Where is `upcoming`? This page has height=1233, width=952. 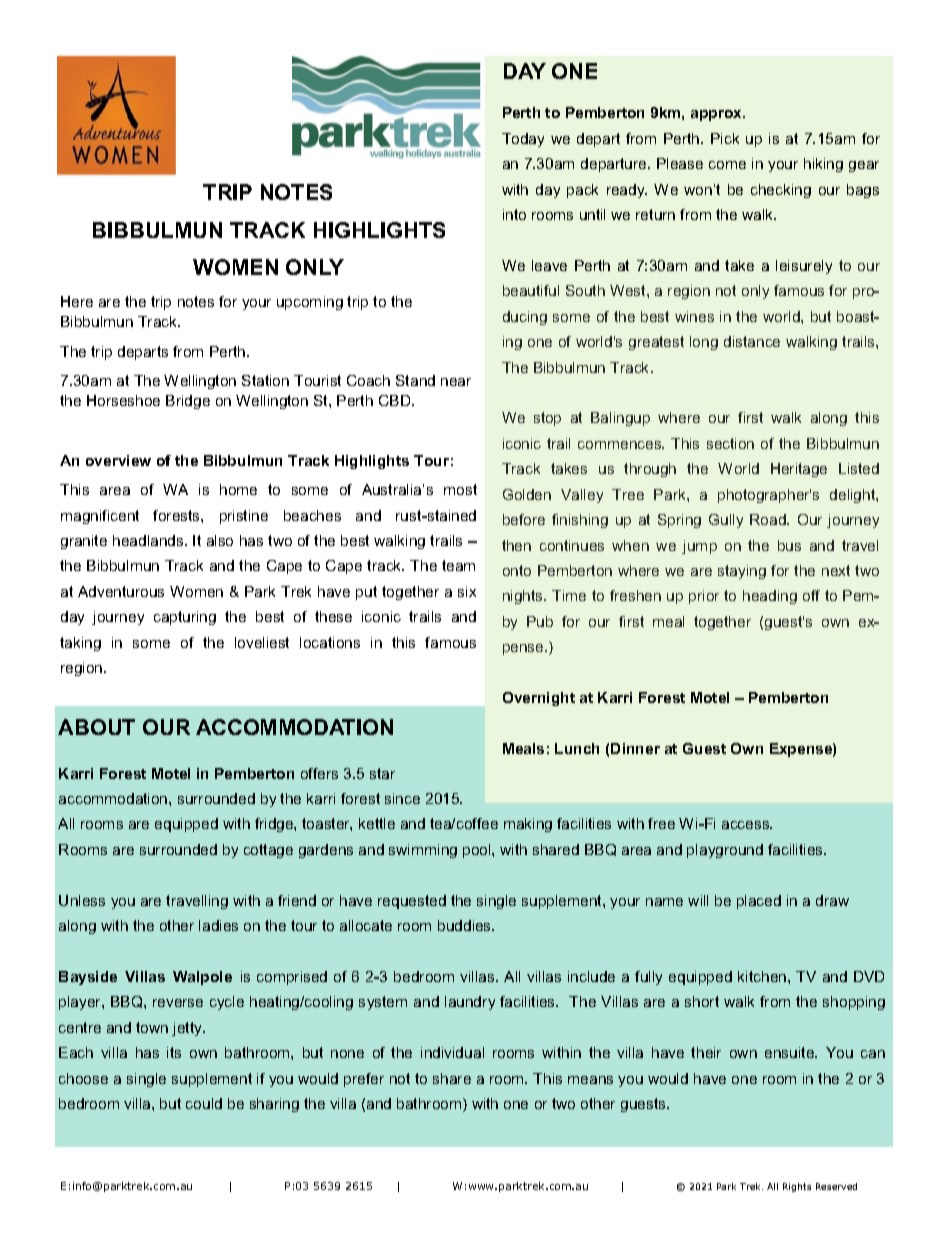
upcoming is located at coordinates (310, 303).
